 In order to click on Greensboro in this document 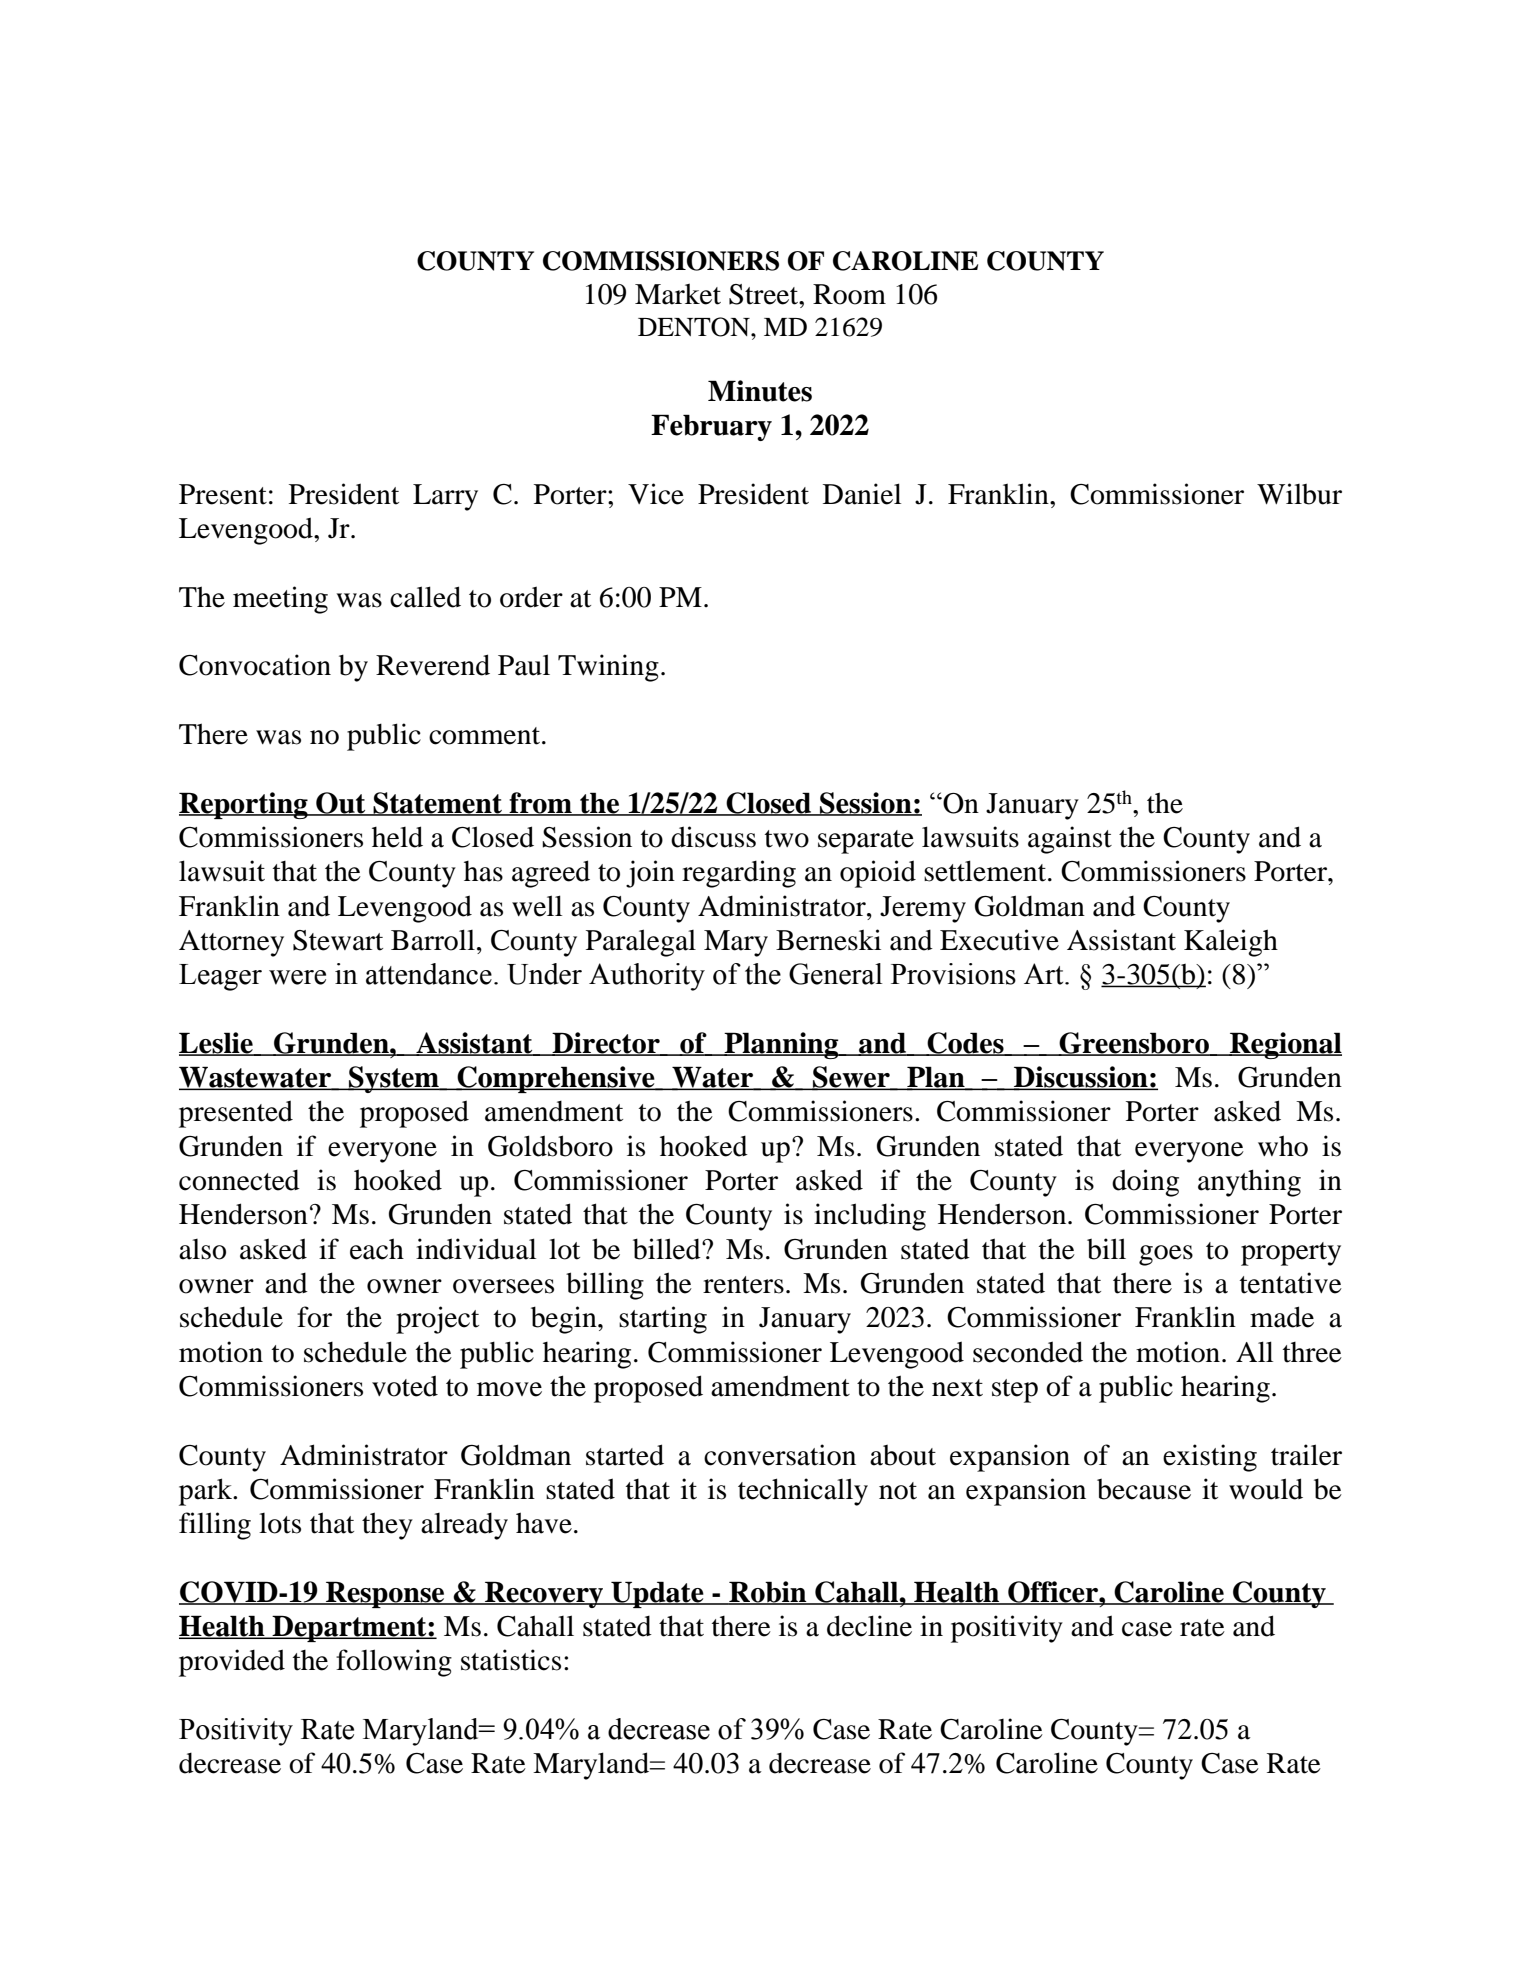, I will do `click(1134, 1044)`.
